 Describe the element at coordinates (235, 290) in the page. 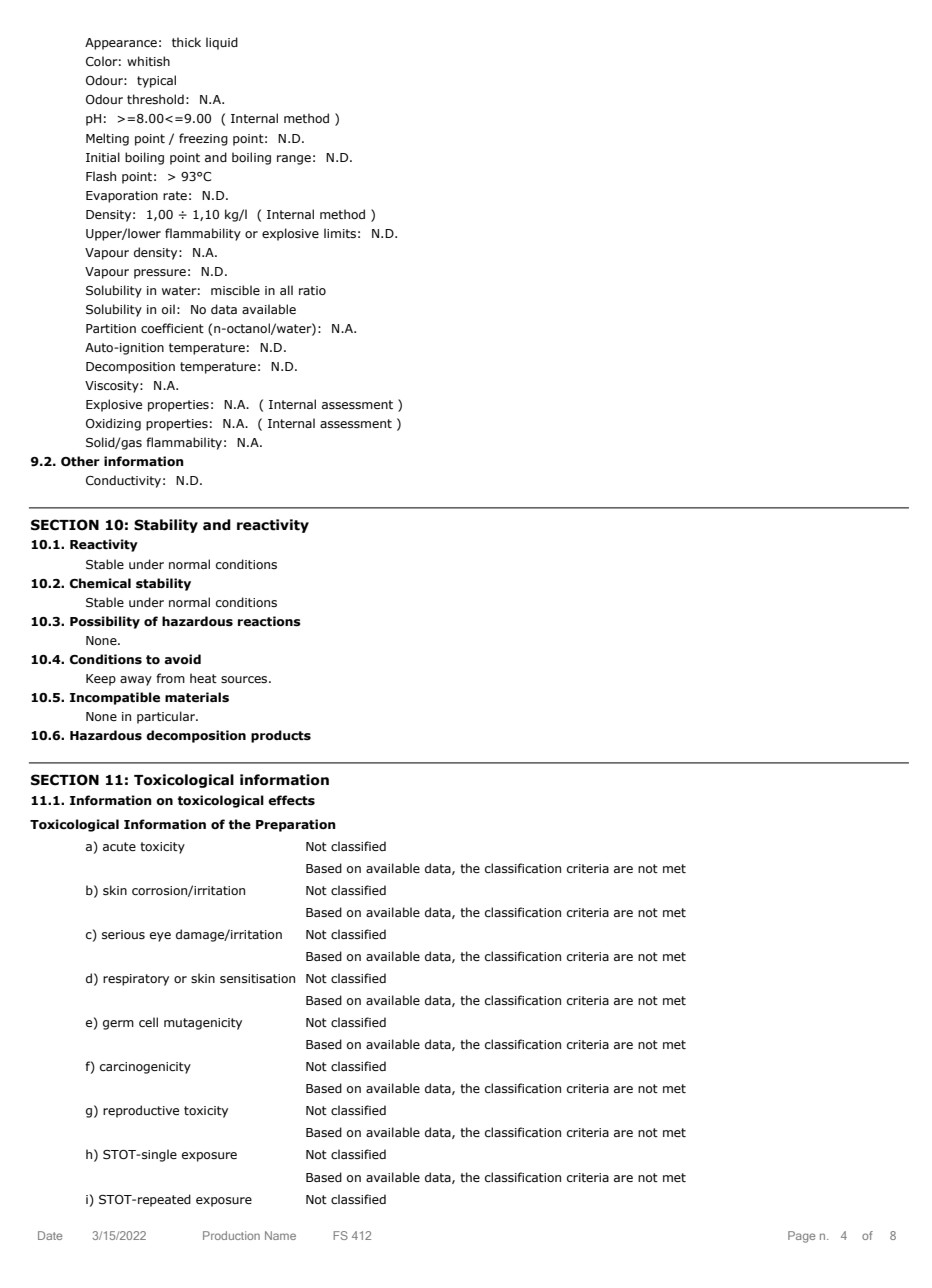

I see `miscible` at that location.
